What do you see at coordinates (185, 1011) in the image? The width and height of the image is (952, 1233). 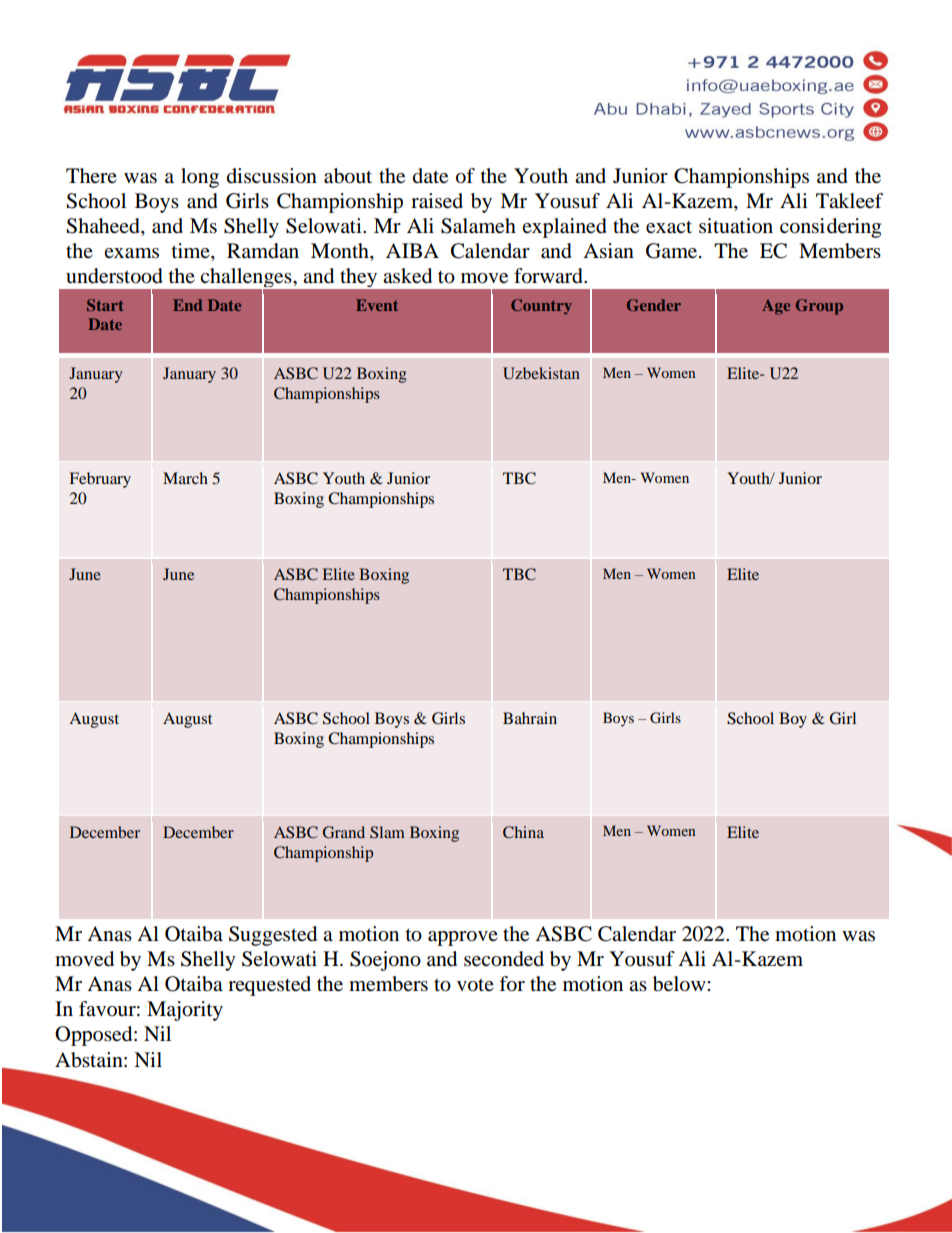 I see `Majority` at bounding box center [185, 1011].
